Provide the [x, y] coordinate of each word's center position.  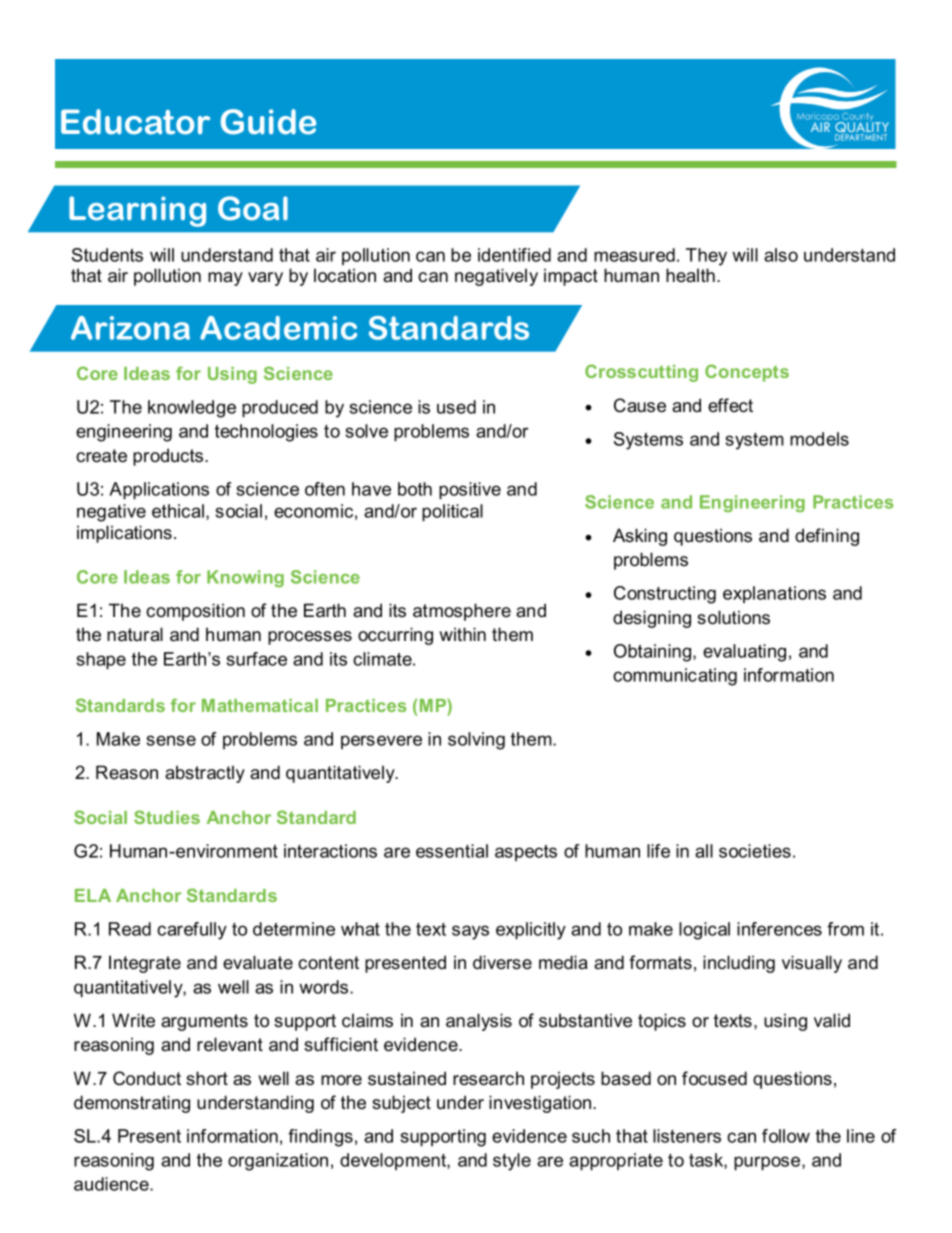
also [781, 255]
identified [514, 255]
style [512, 1162]
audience [112, 1184]
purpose [768, 1163]
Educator [135, 122]
